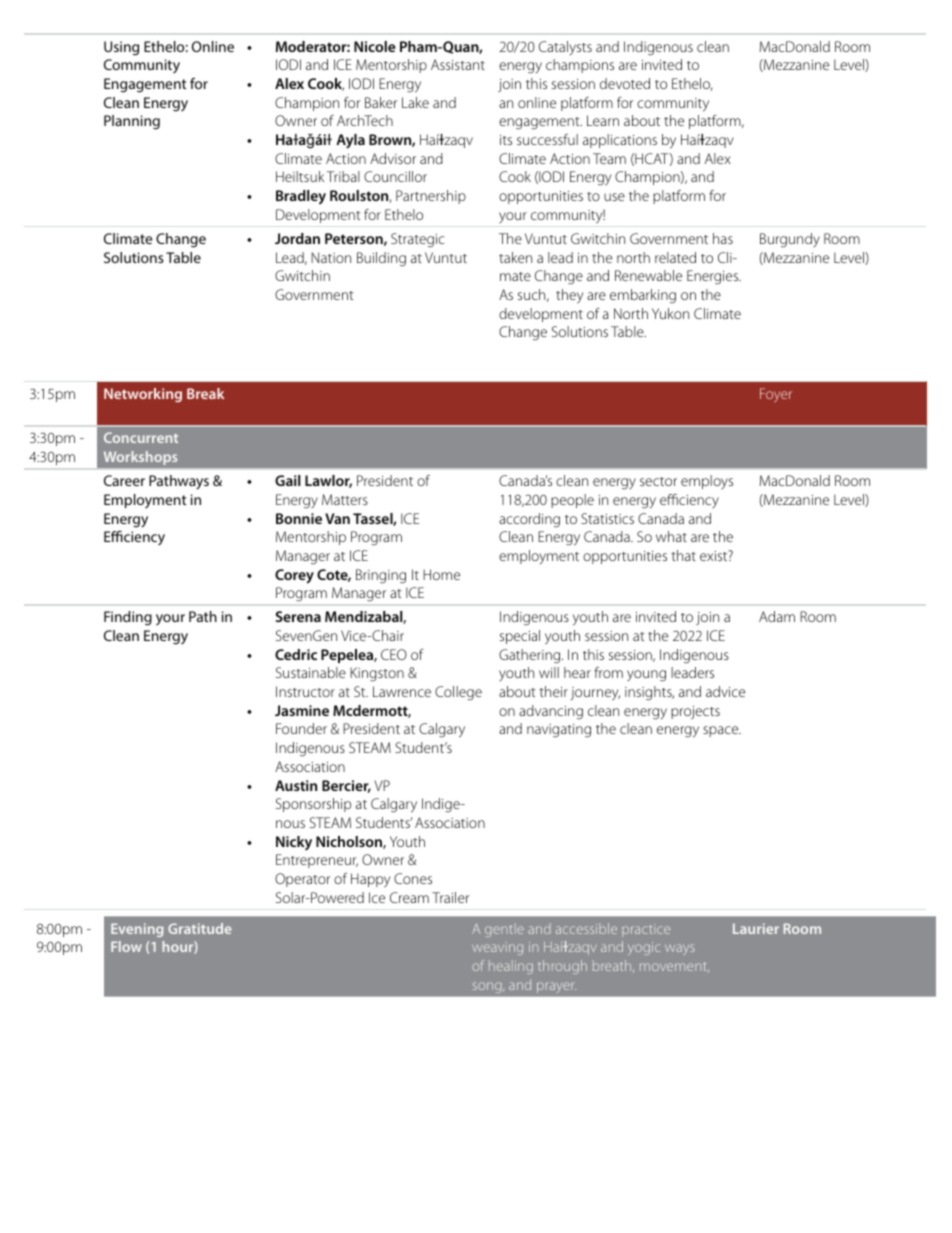  Describe the element at coordinates (458, 64) in the page. I see `Assistant` at that location.
